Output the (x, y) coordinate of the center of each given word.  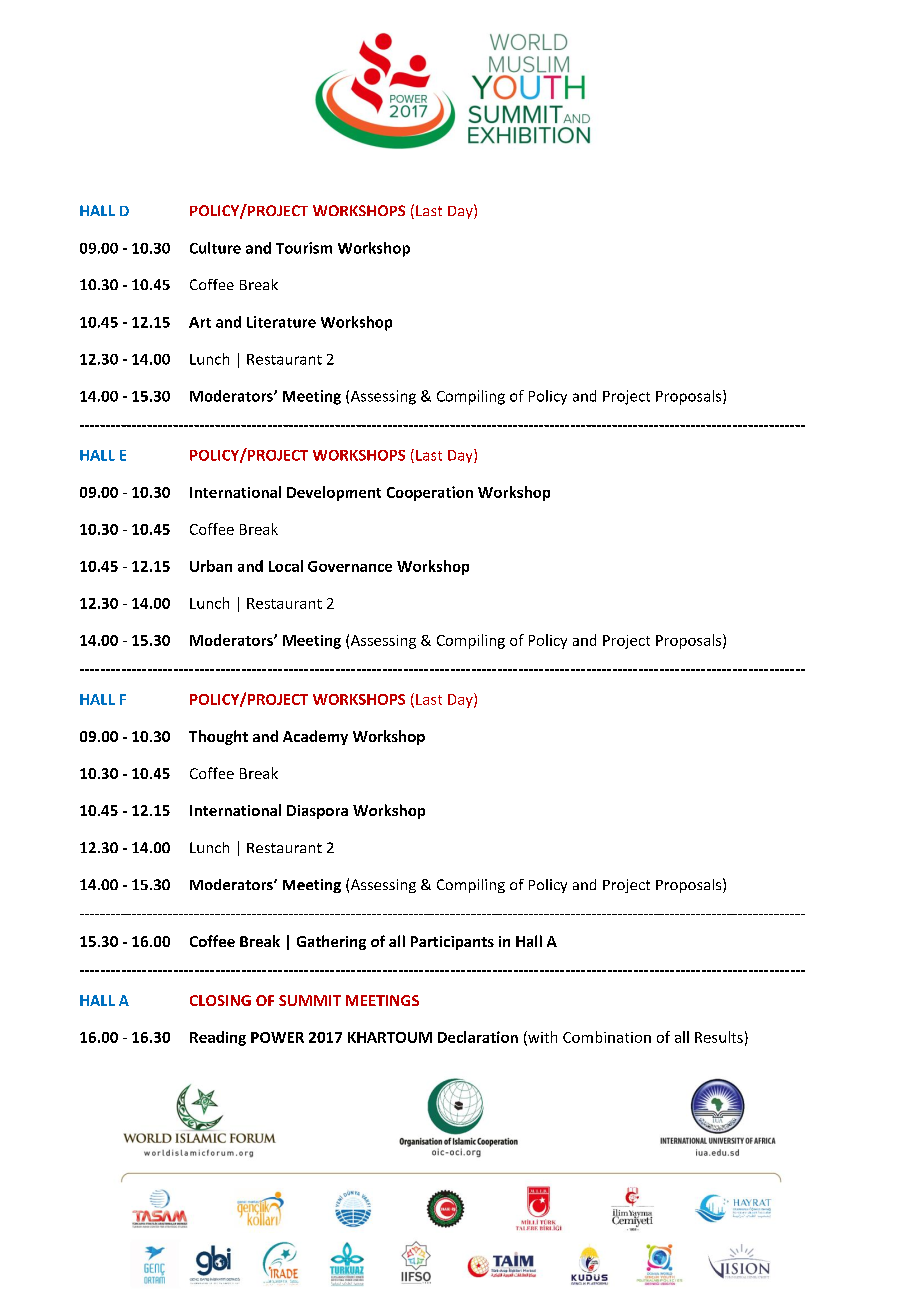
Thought (218, 737)
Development (334, 493)
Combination (607, 1037)
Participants (452, 943)
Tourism (304, 248)
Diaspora (317, 812)
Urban (211, 566)
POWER (277, 1037)
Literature (281, 322)
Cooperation (430, 493)
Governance (350, 566)
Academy (315, 737)
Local (286, 566)
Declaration (478, 1037)
